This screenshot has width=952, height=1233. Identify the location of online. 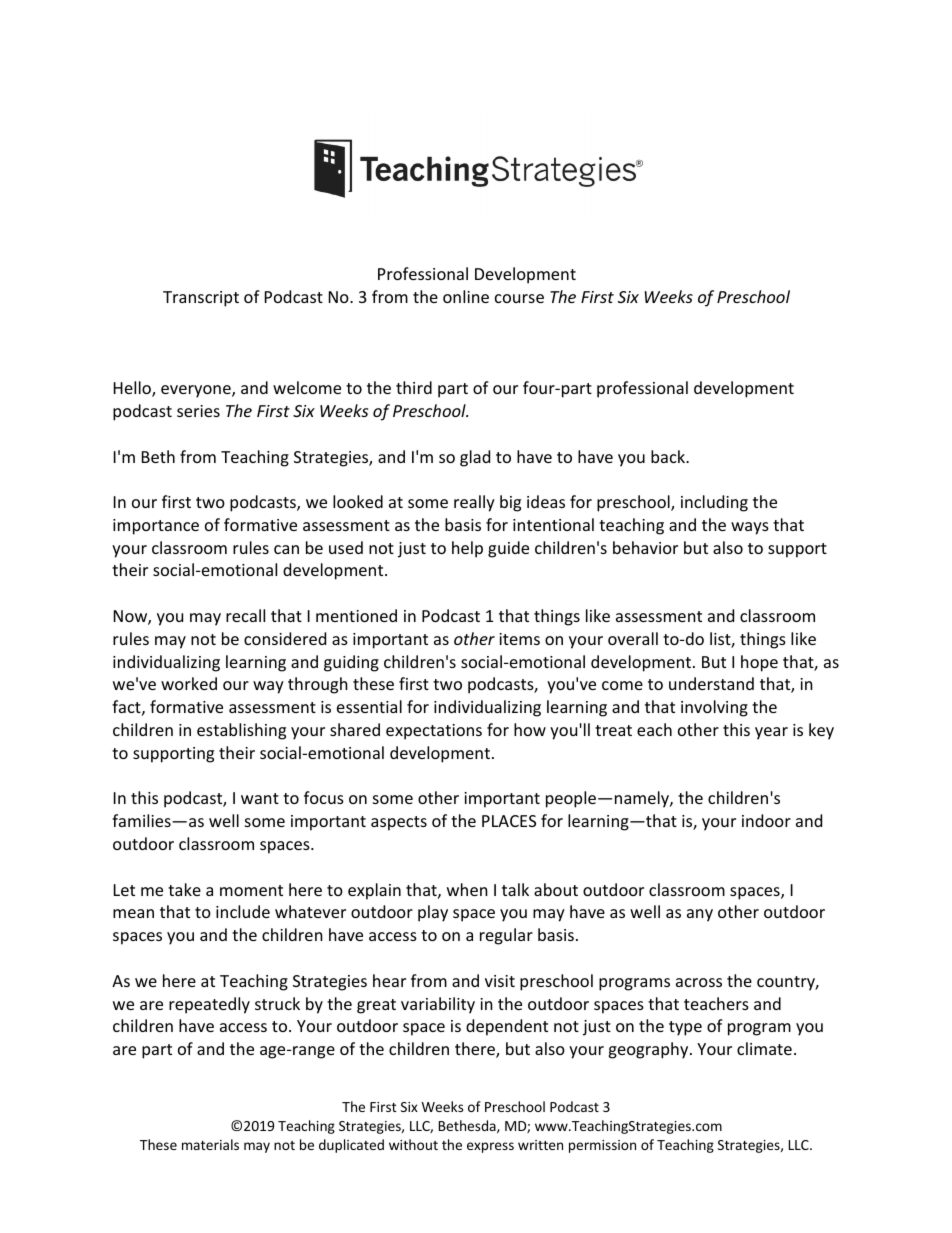
(466, 296).
